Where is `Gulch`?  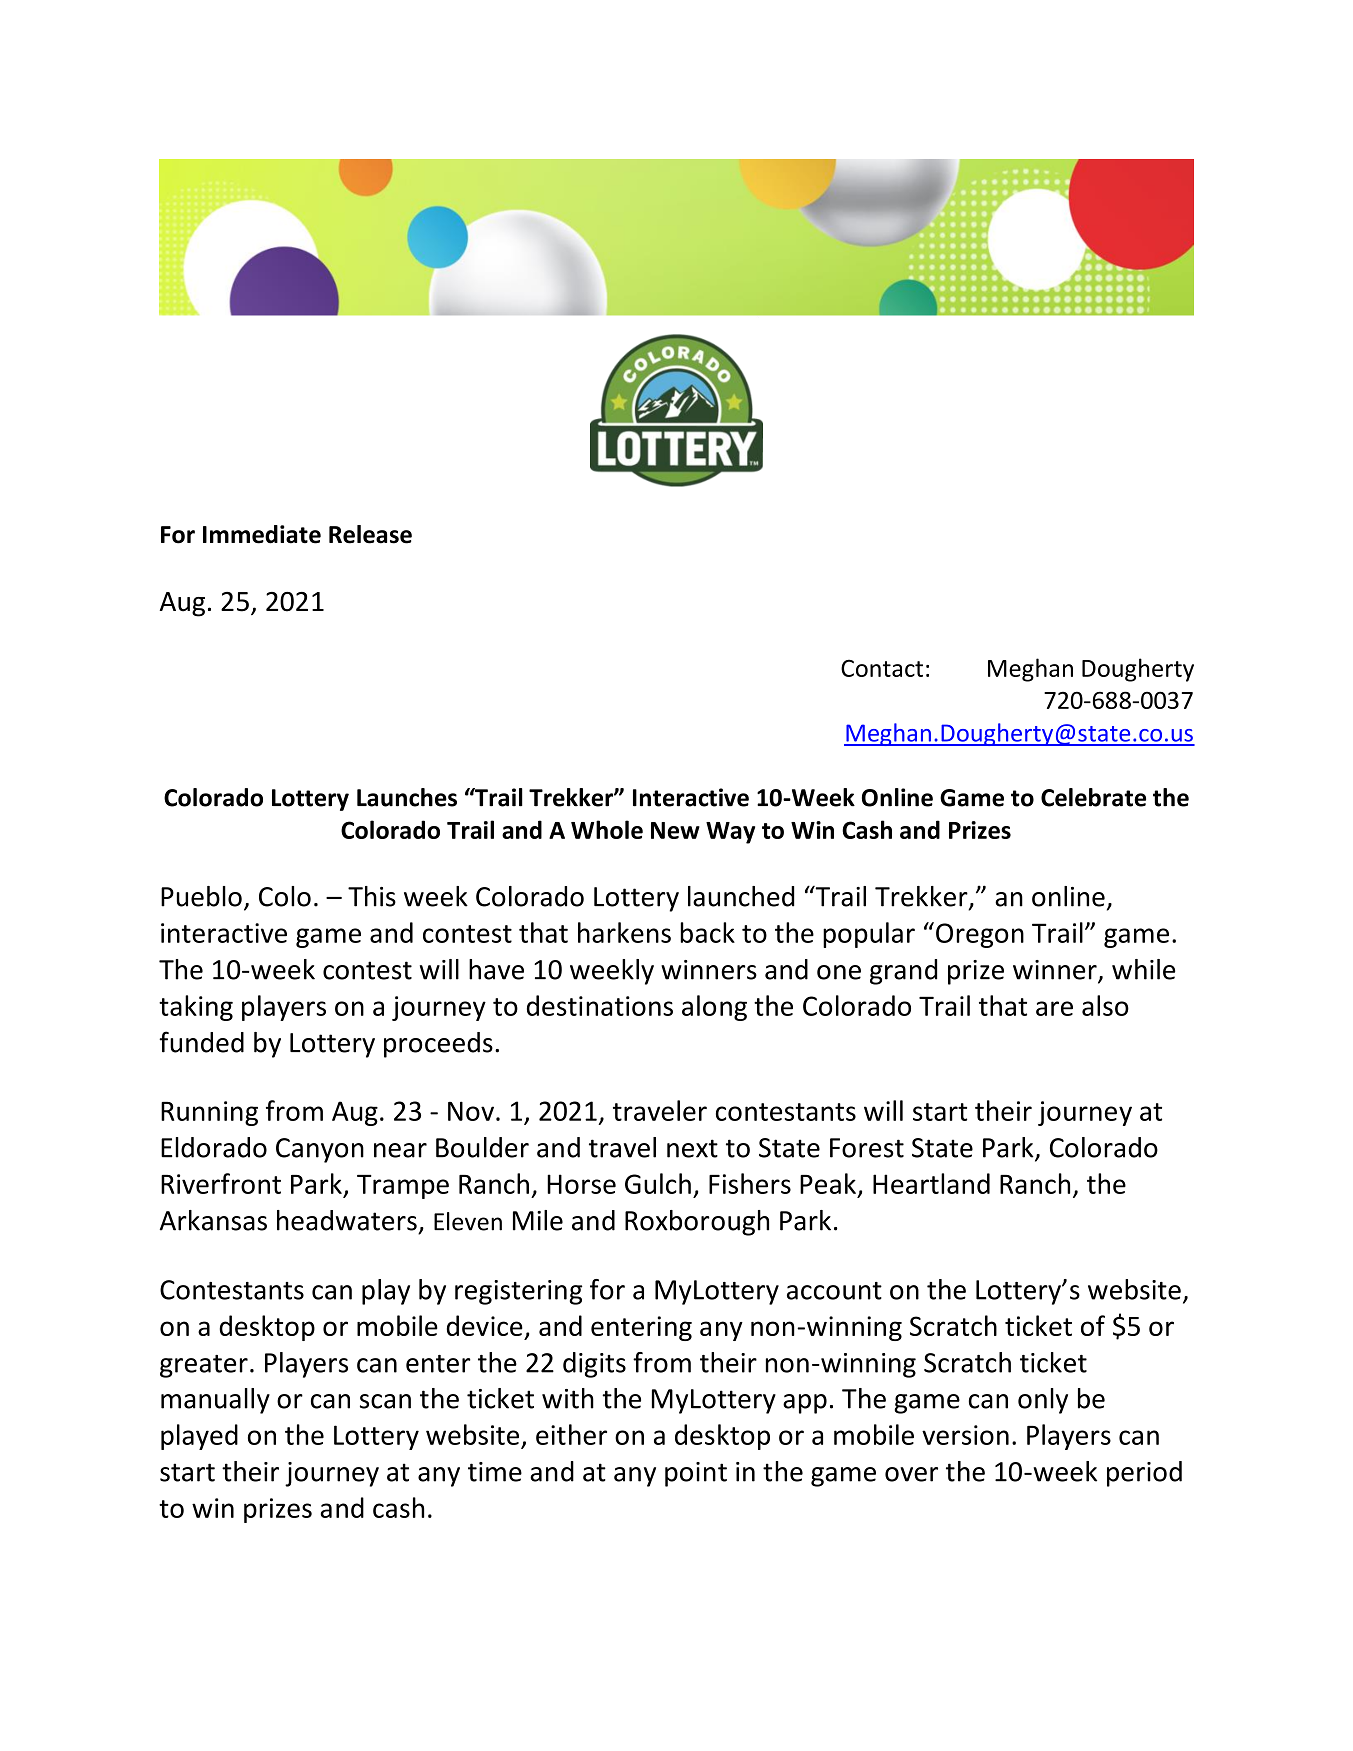 Gulch is located at coordinates (658, 1183).
